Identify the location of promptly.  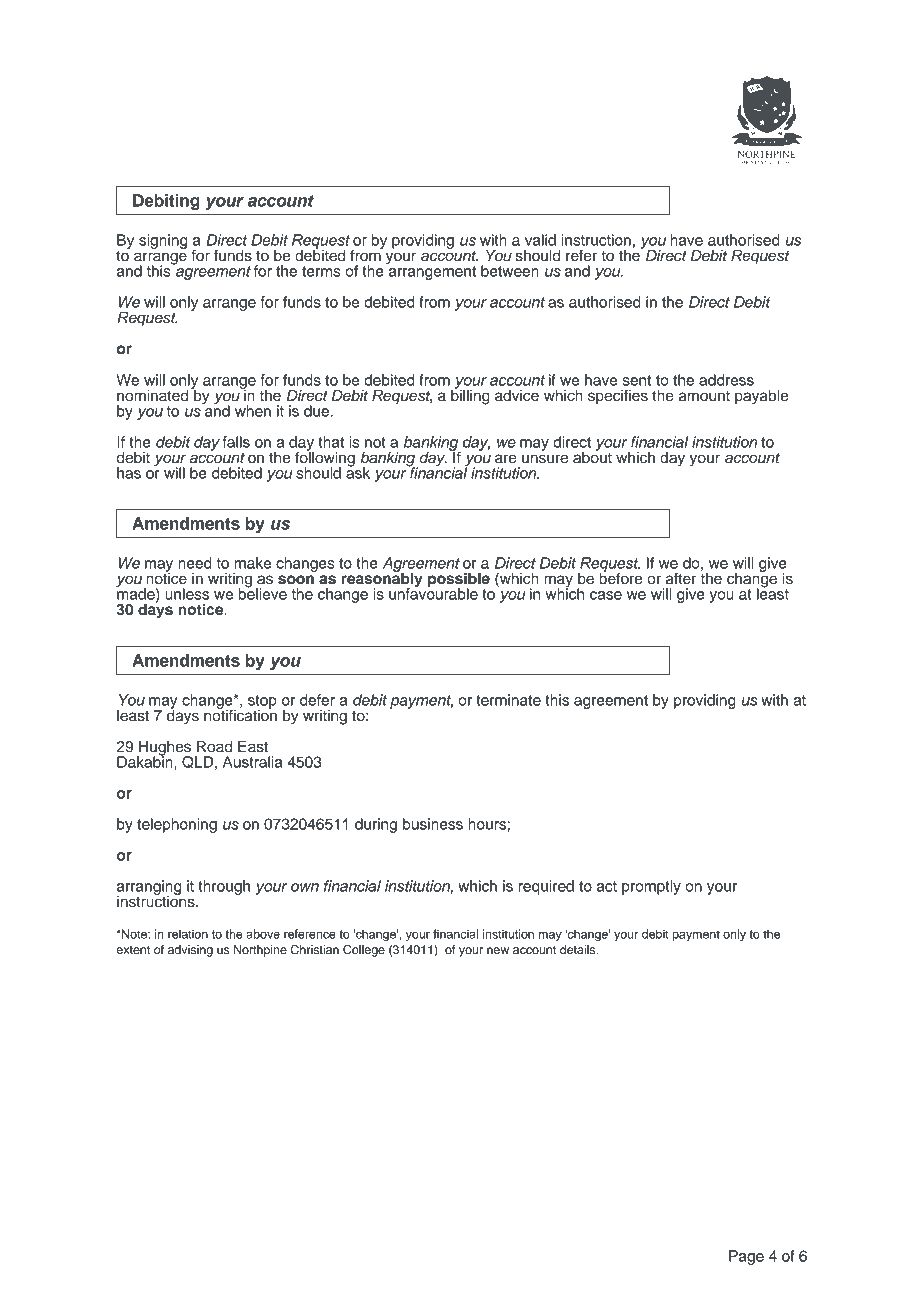
(651, 887).
